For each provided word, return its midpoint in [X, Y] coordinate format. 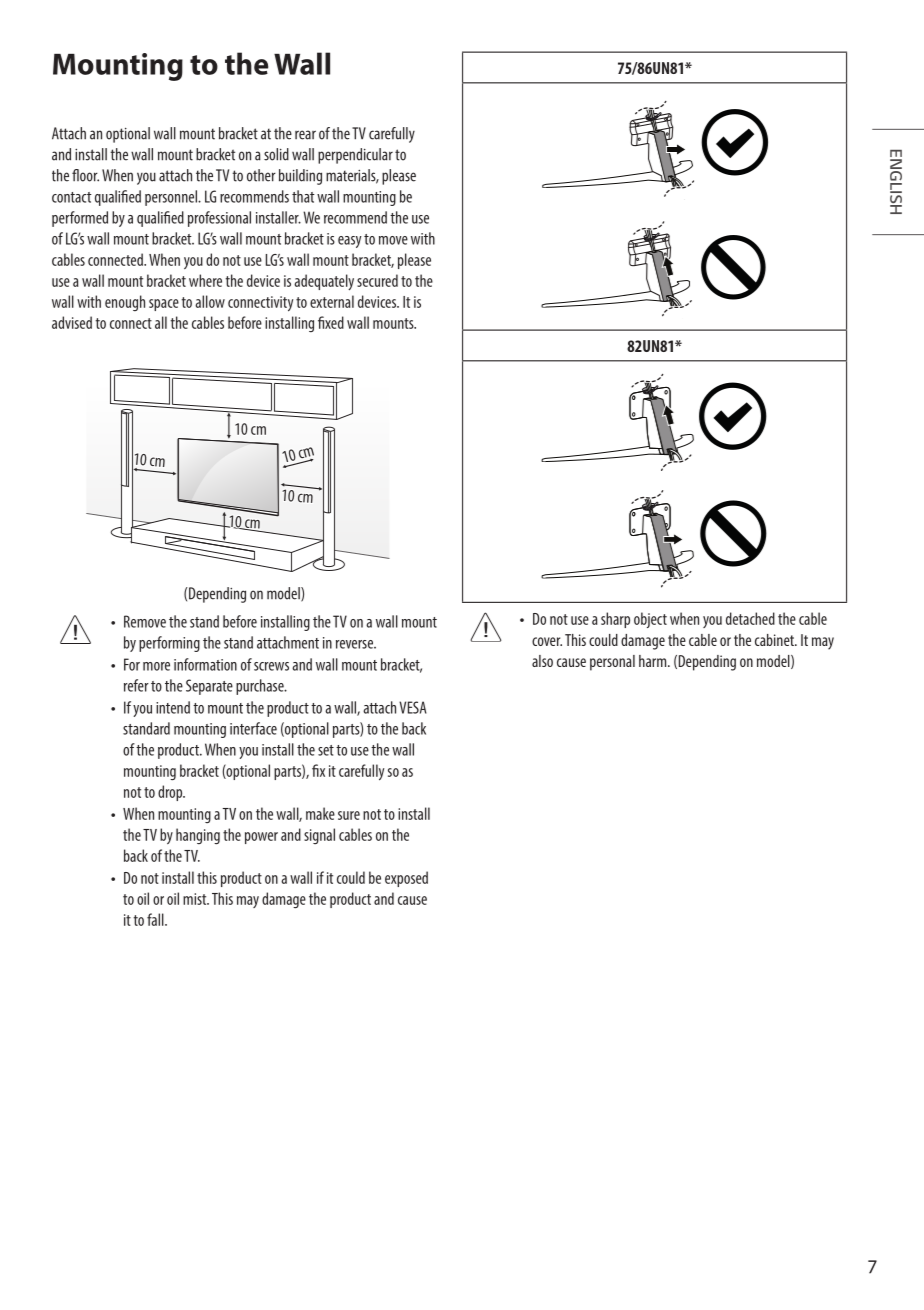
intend [173, 707]
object [650, 620]
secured [377, 280]
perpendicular [355, 156]
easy [350, 242]
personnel [172, 198]
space [164, 305]
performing [169, 644]
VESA [413, 707]
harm [654, 661]
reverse [356, 644]
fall [156, 919]
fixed [331, 322]
